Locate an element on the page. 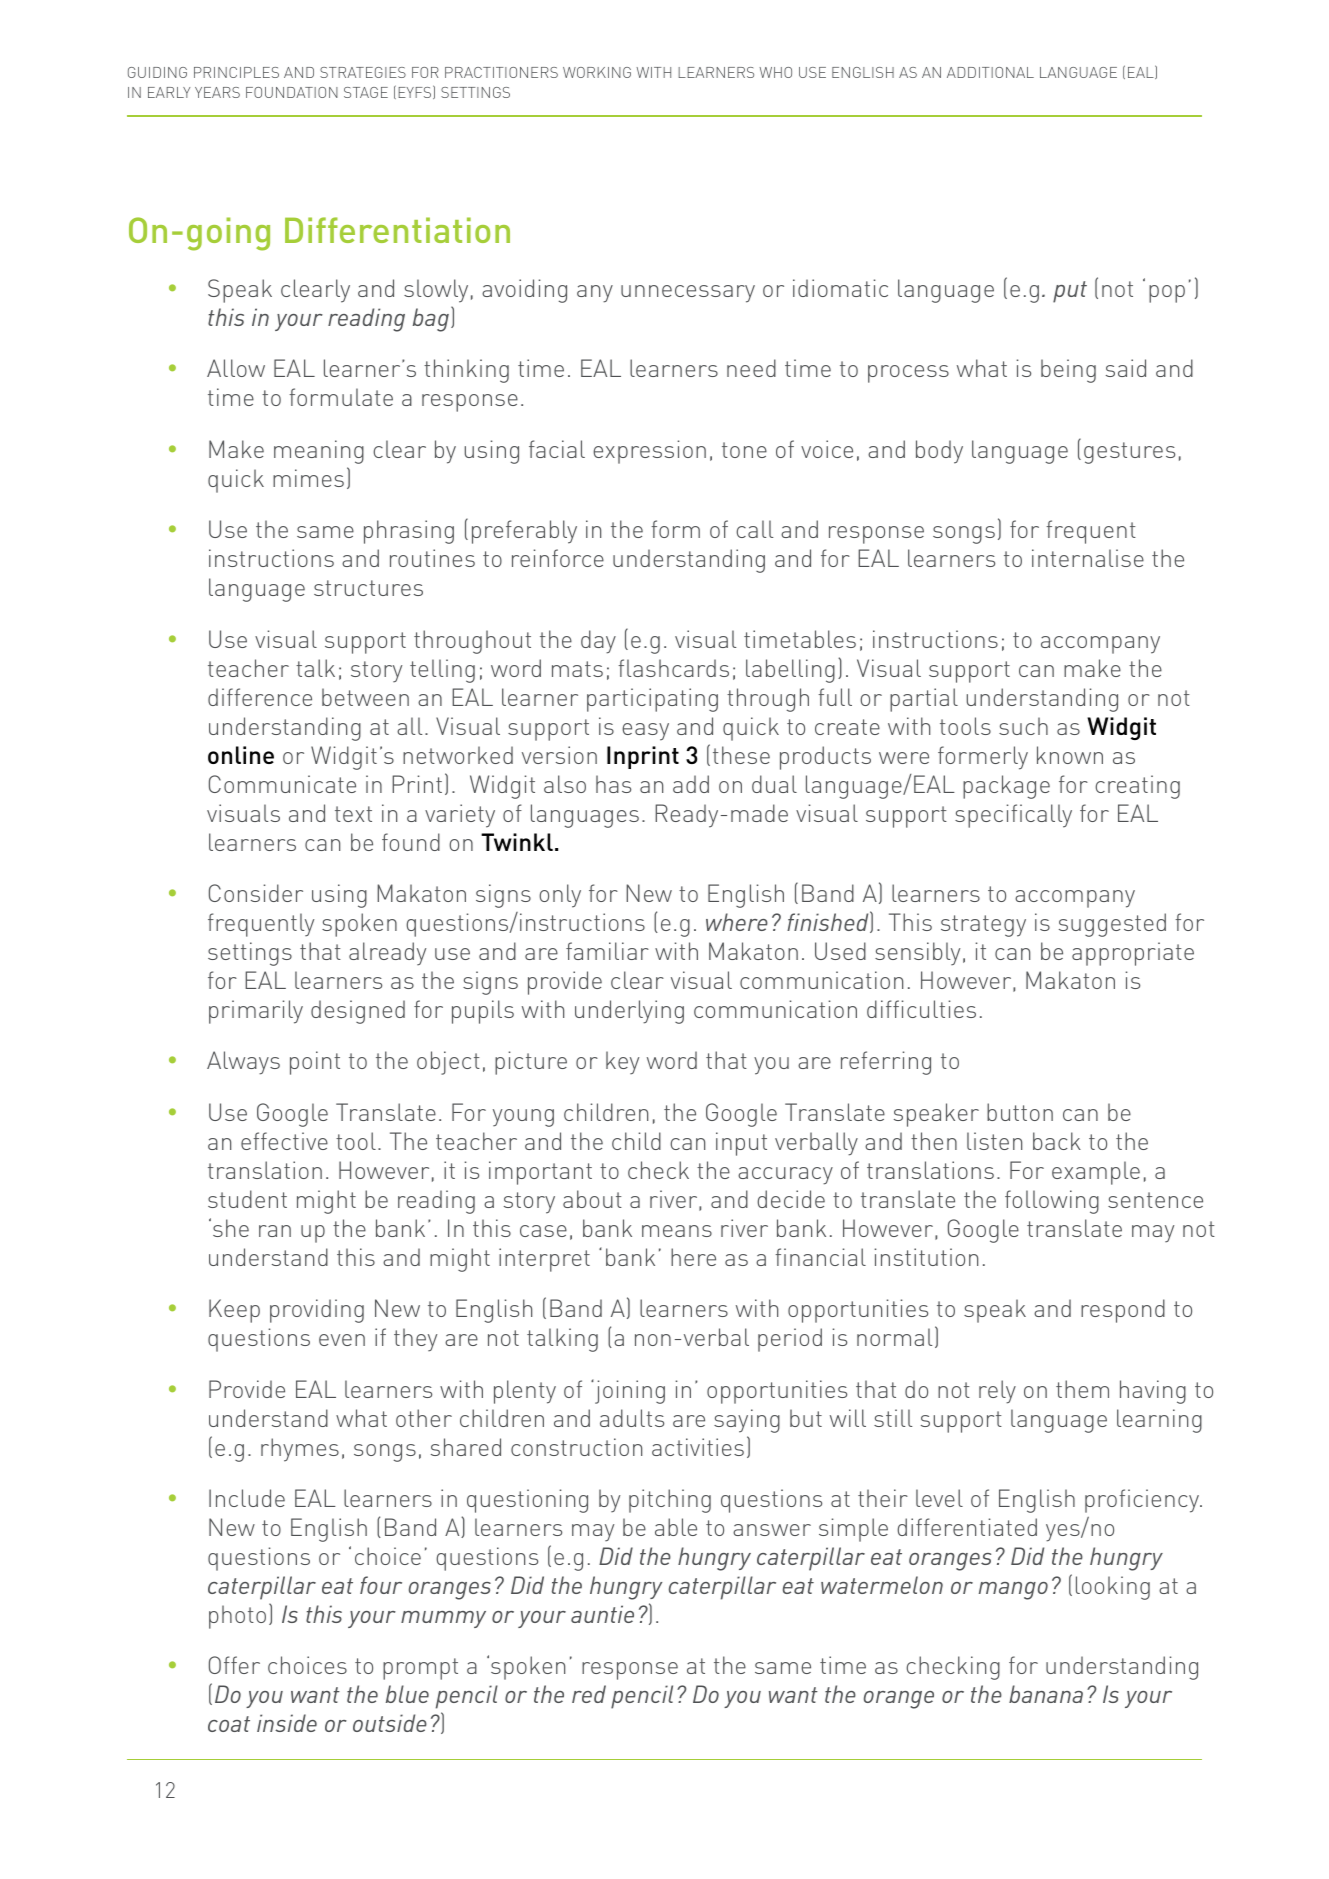 The width and height of the image is (1329, 1879). YEARS is located at coordinates (217, 92).
